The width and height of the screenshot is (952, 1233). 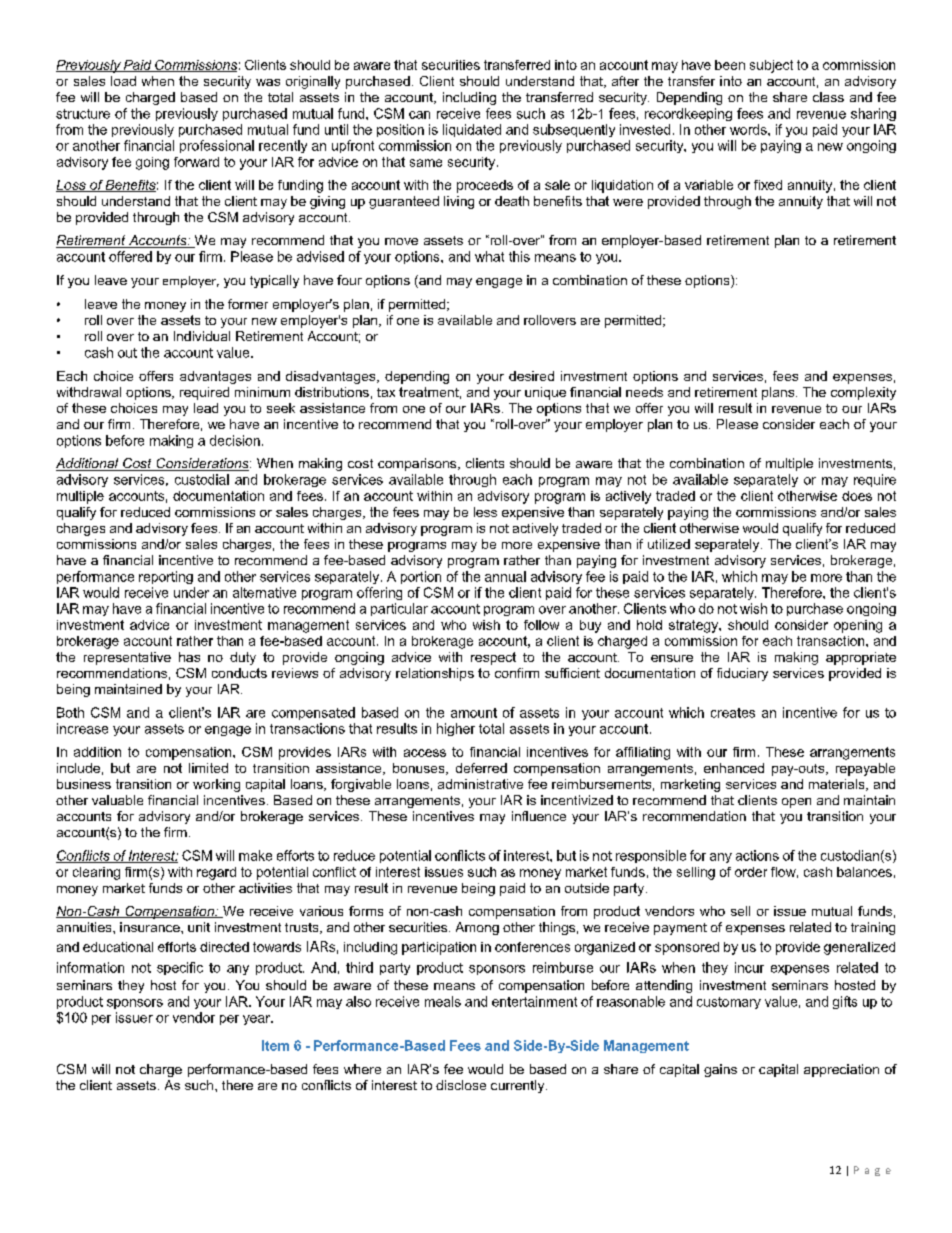 What do you see at coordinates (863, 393) in the screenshot?
I see `complexity` at bounding box center [863, 393].
